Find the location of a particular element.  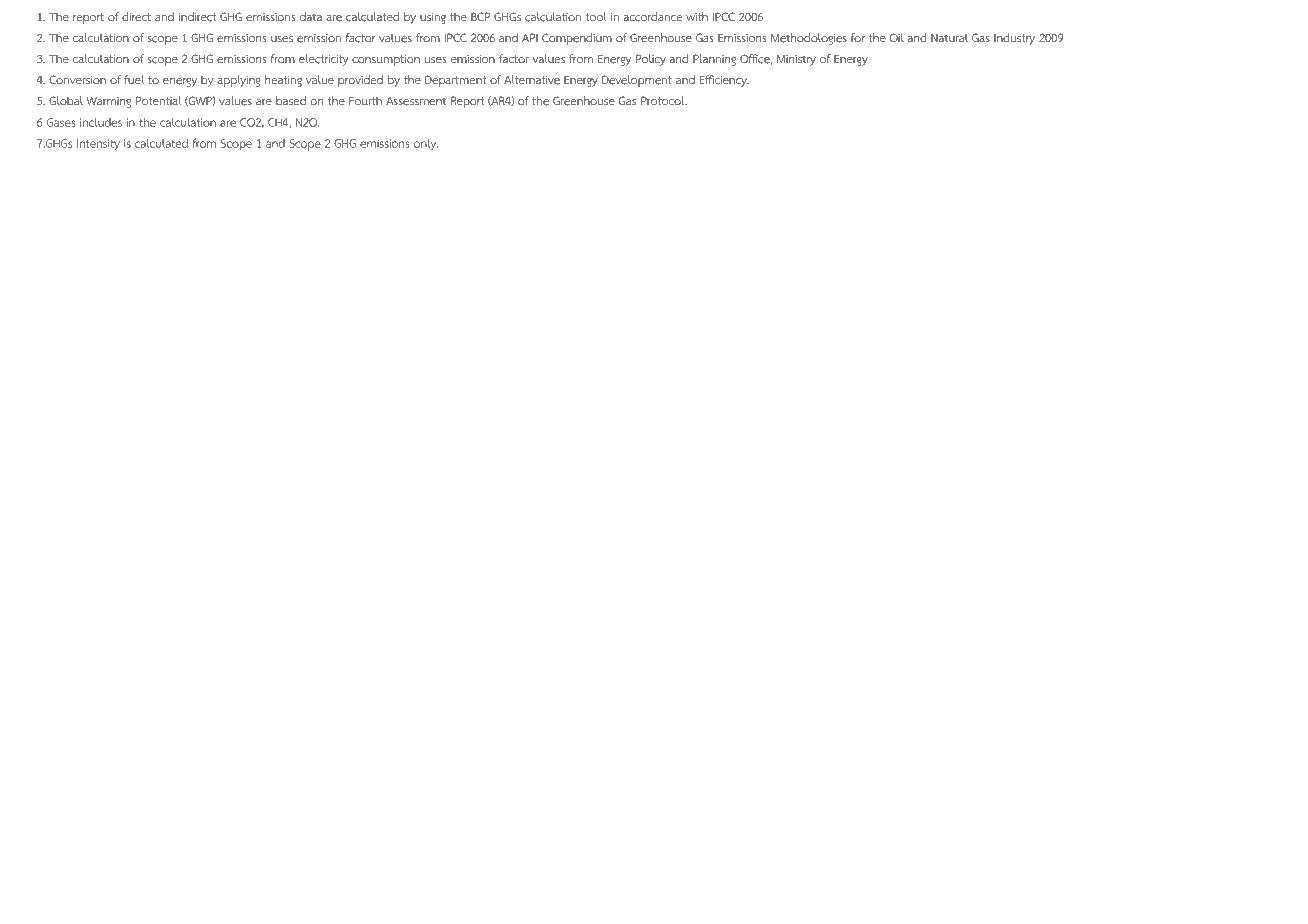

data is located at coordinates (311, 17).
